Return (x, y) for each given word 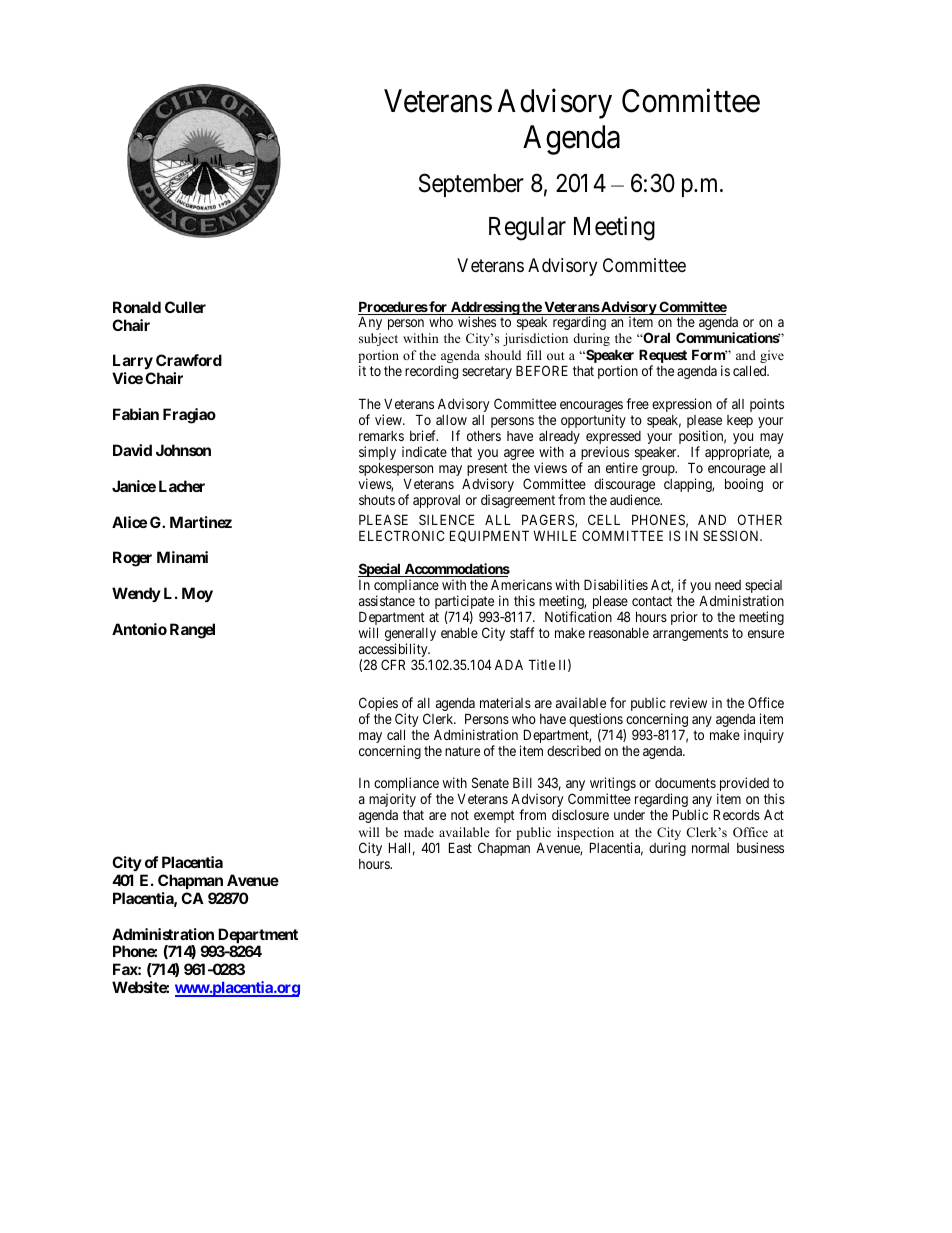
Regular (527, 229)
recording (431, 372)
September (471, 185)
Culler (185, 307)
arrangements (690, 634)
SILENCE (446, 519)
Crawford (189, 360)
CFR (393, 664)
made (419, 832)
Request (663, 356)
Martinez (201, 522)
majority (392, 800)
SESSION (732, 535)
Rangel (192, 631)
